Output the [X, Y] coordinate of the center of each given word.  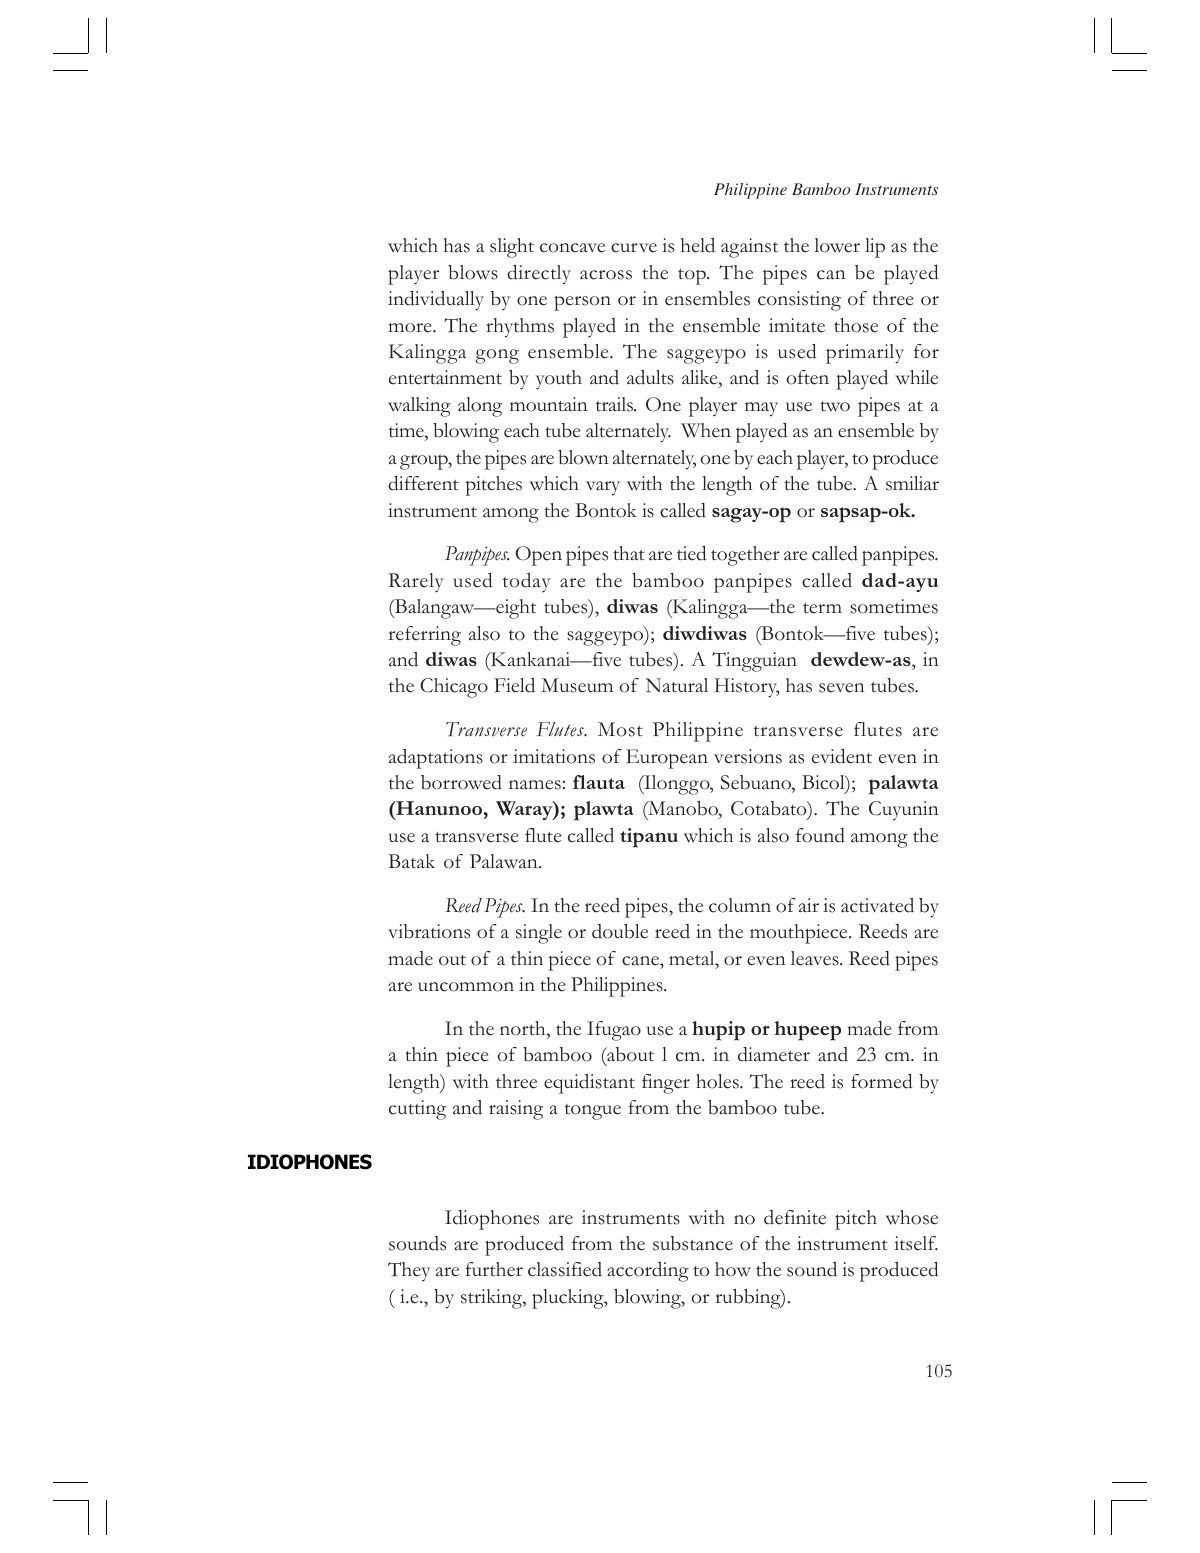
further [494, 1269]
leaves [816, 958]
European [667, 759]
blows [473, 272]
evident [842, 756]
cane [641, 961]
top [693, 277]
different [423, 483]
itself [916, 1243]
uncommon [466, 987]
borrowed [461, 782]
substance [693, 1243]
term [822, 608]
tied [691, 553]
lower [837, 245]
